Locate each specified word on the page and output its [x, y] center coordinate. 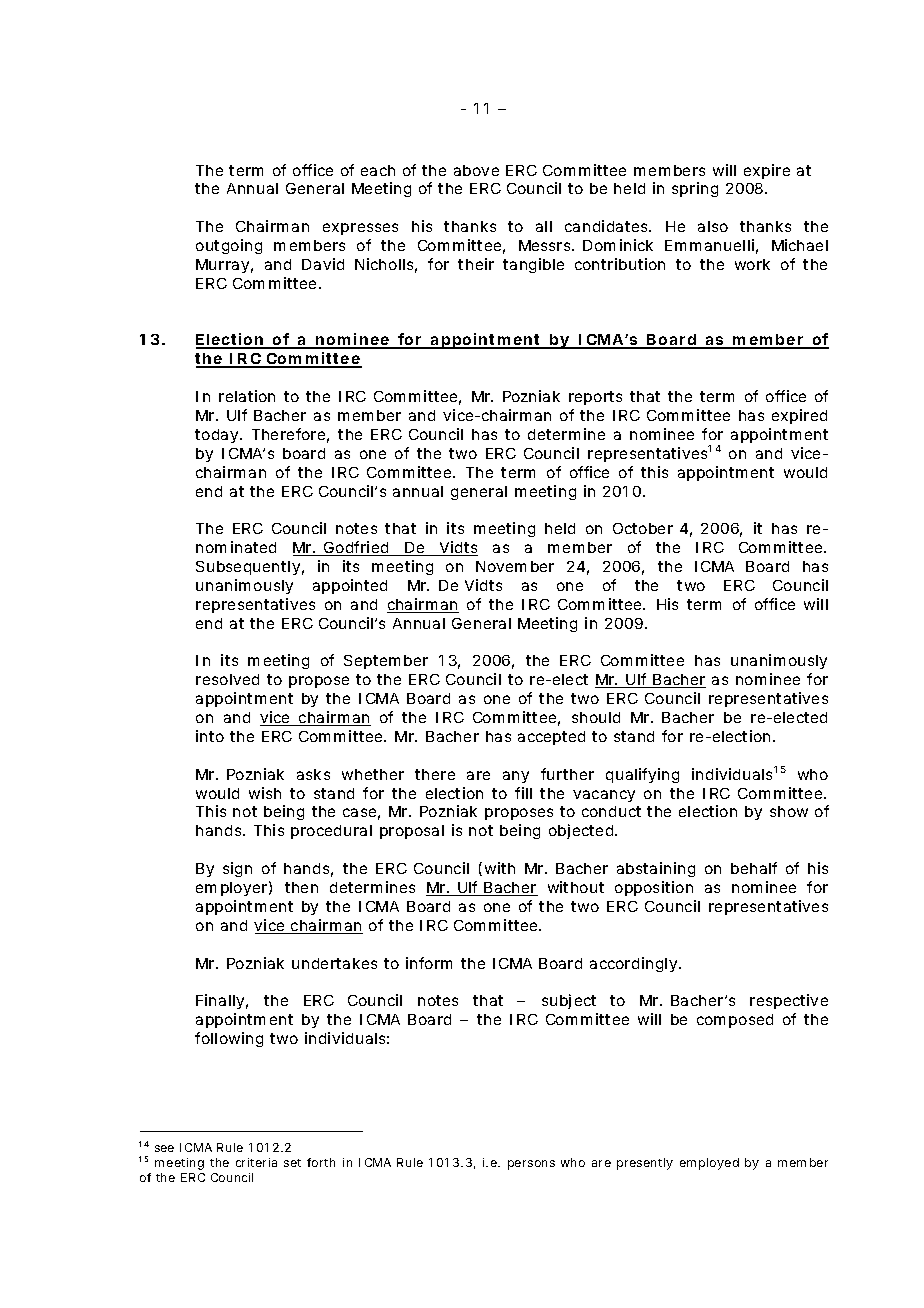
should [596, 717]
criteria [256, 1162]
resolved [227, 679]
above [476, 170]
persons [531, 1165]
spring [695, 189]
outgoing [229, 246]
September [386, 662]
